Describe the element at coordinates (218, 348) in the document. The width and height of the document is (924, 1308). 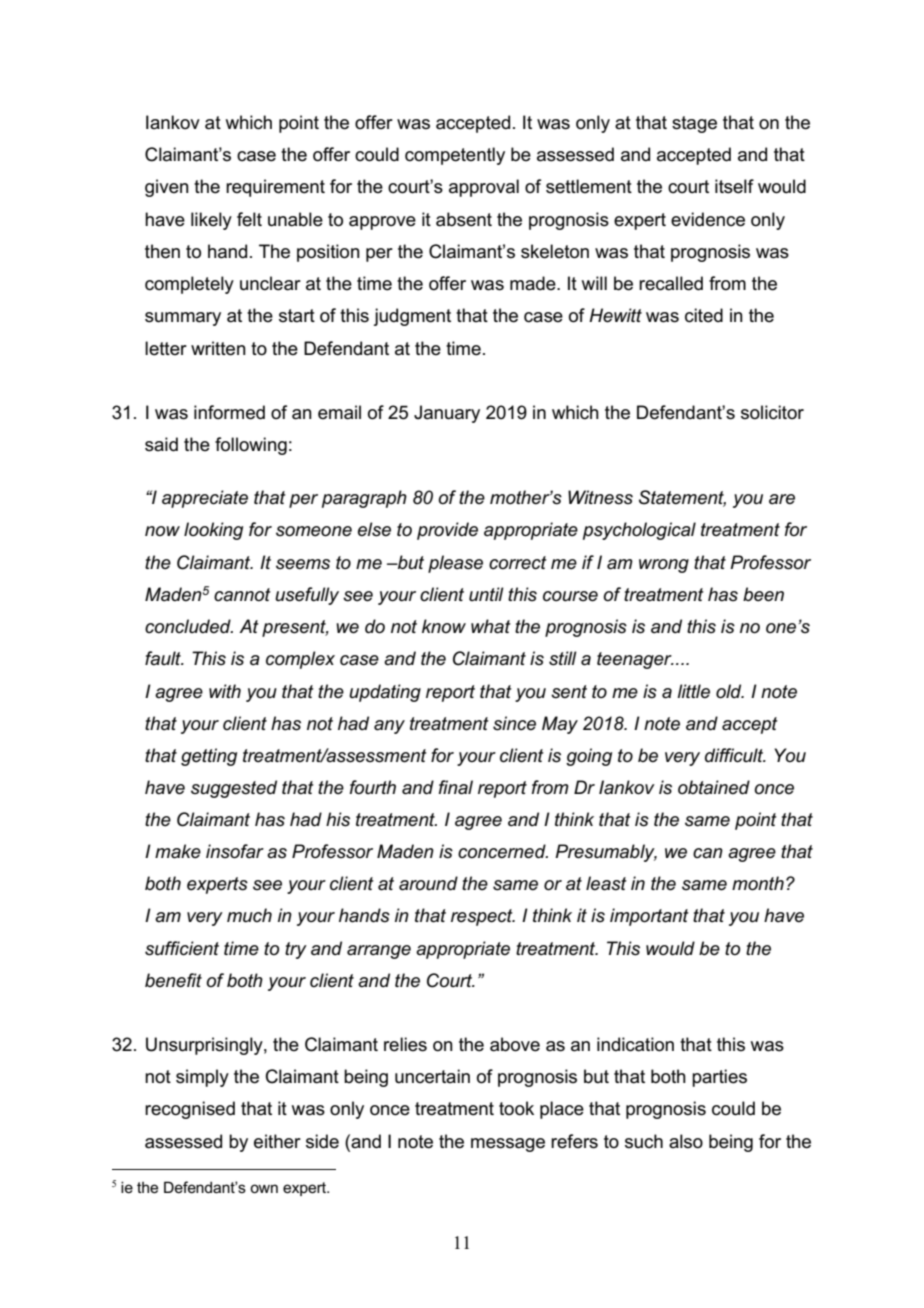
I see `written` at that location.
